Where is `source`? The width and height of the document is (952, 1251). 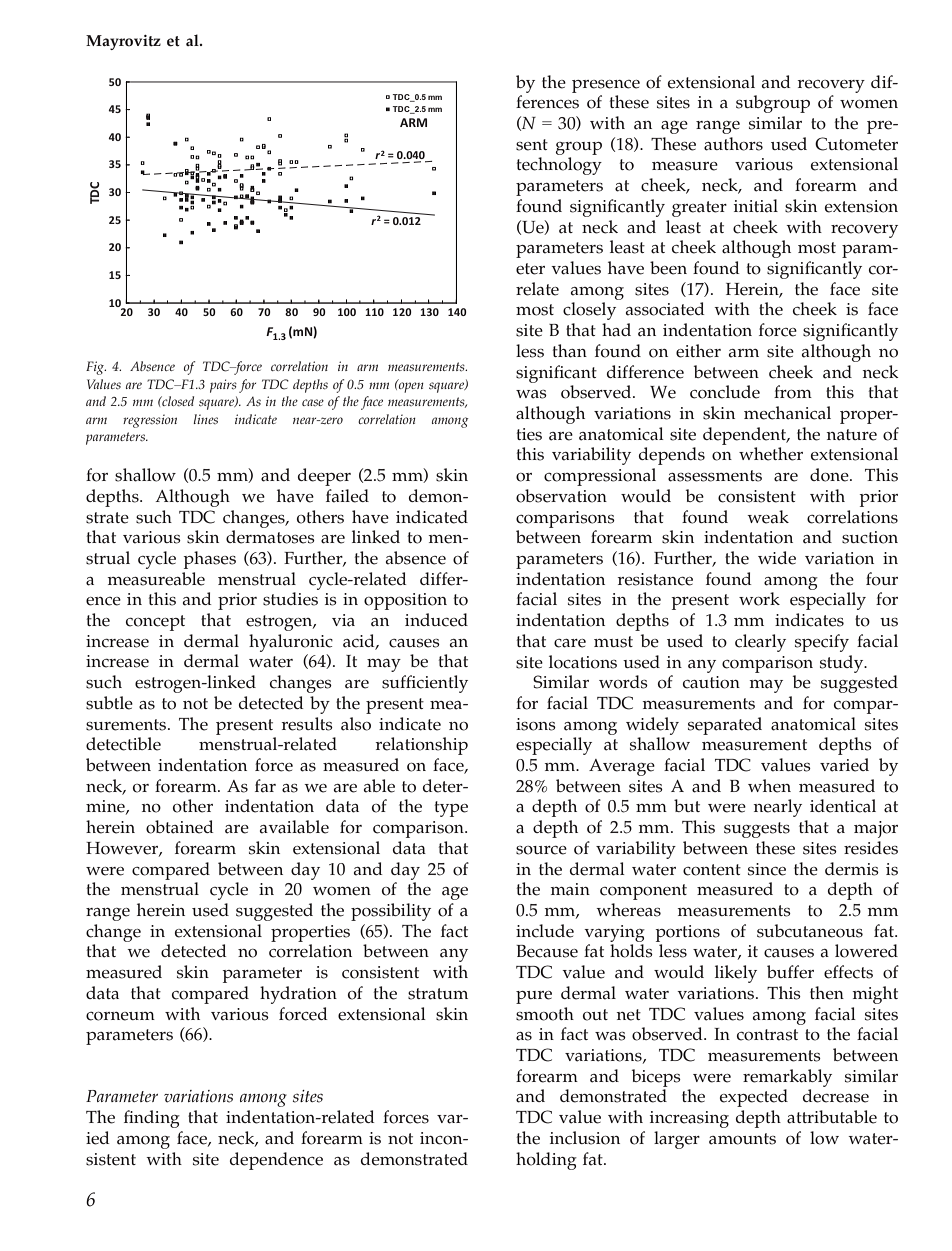
source is located at coordinates (541, 850).
